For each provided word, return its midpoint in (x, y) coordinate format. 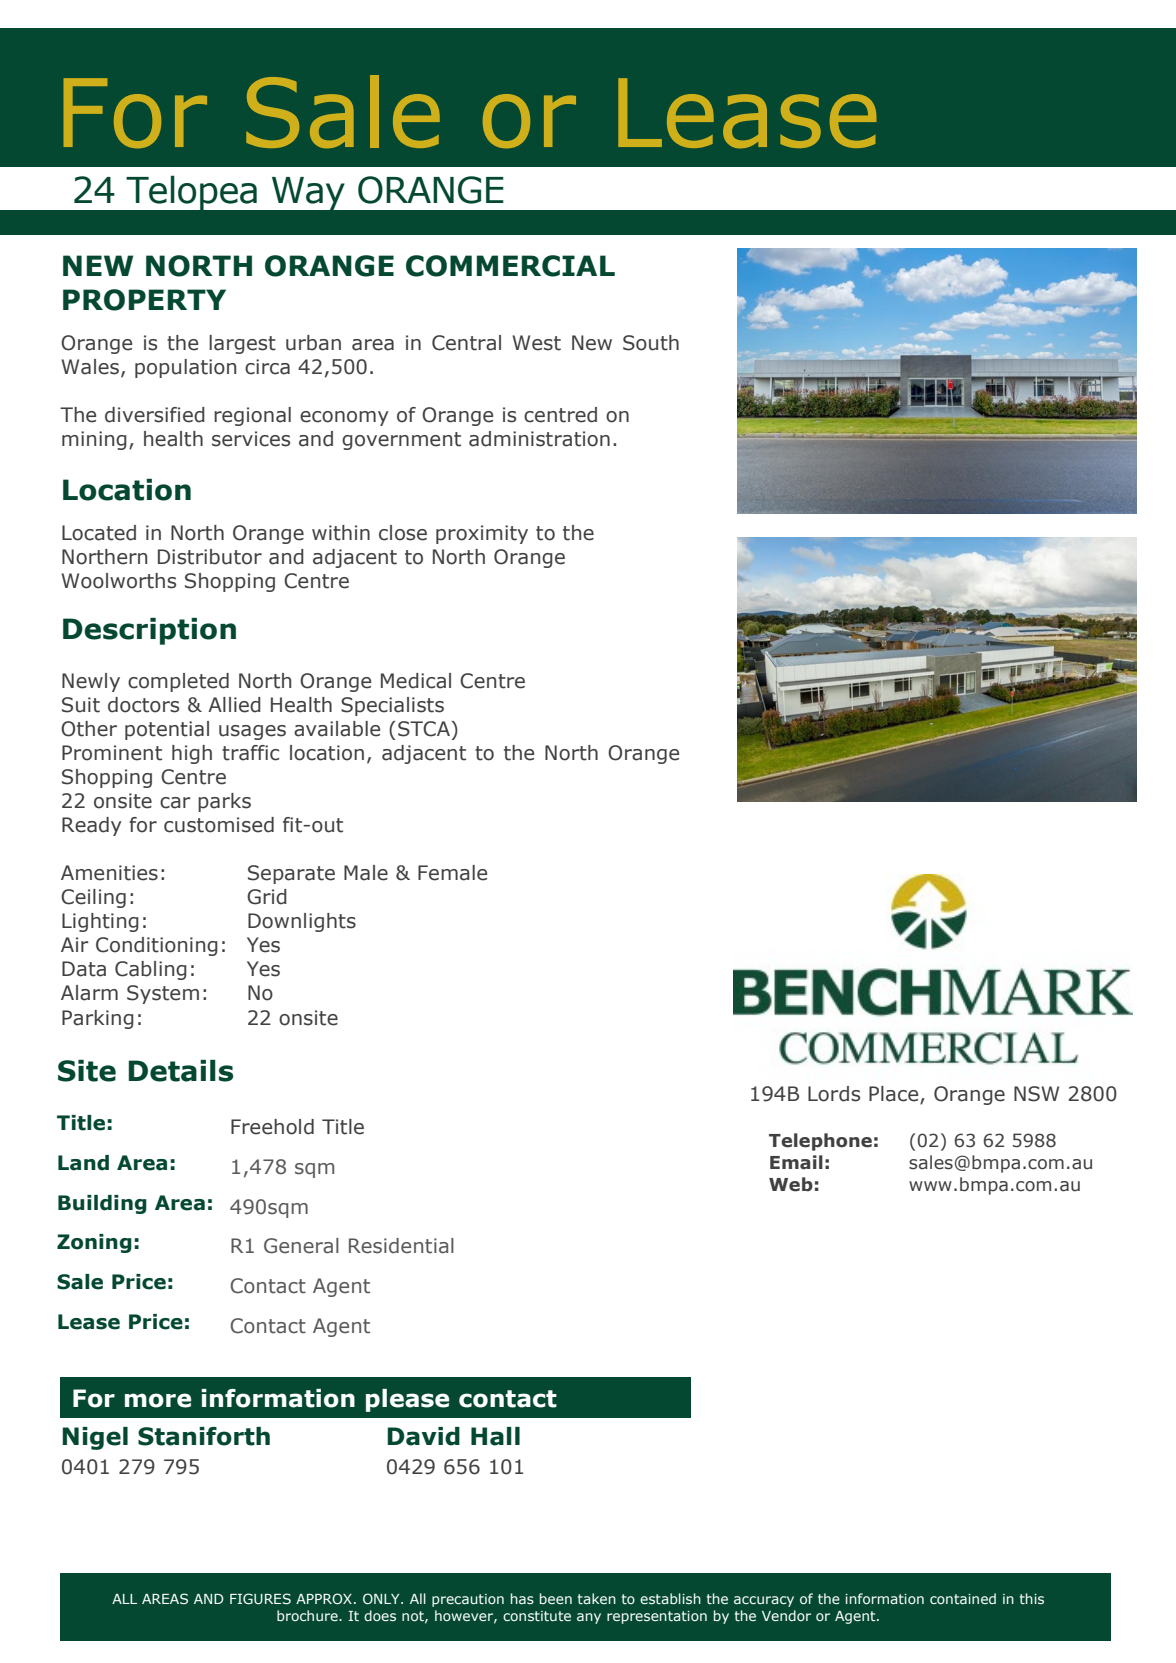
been (556, 1598)
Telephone (820, 1142)
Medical (416, 681)
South (651, 343)
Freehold (272, 1127)
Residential (401, 1246)
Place (895, 1095)
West (536, 343)
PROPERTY (144, 300)
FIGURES (260, 1599)
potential (167, 730)
